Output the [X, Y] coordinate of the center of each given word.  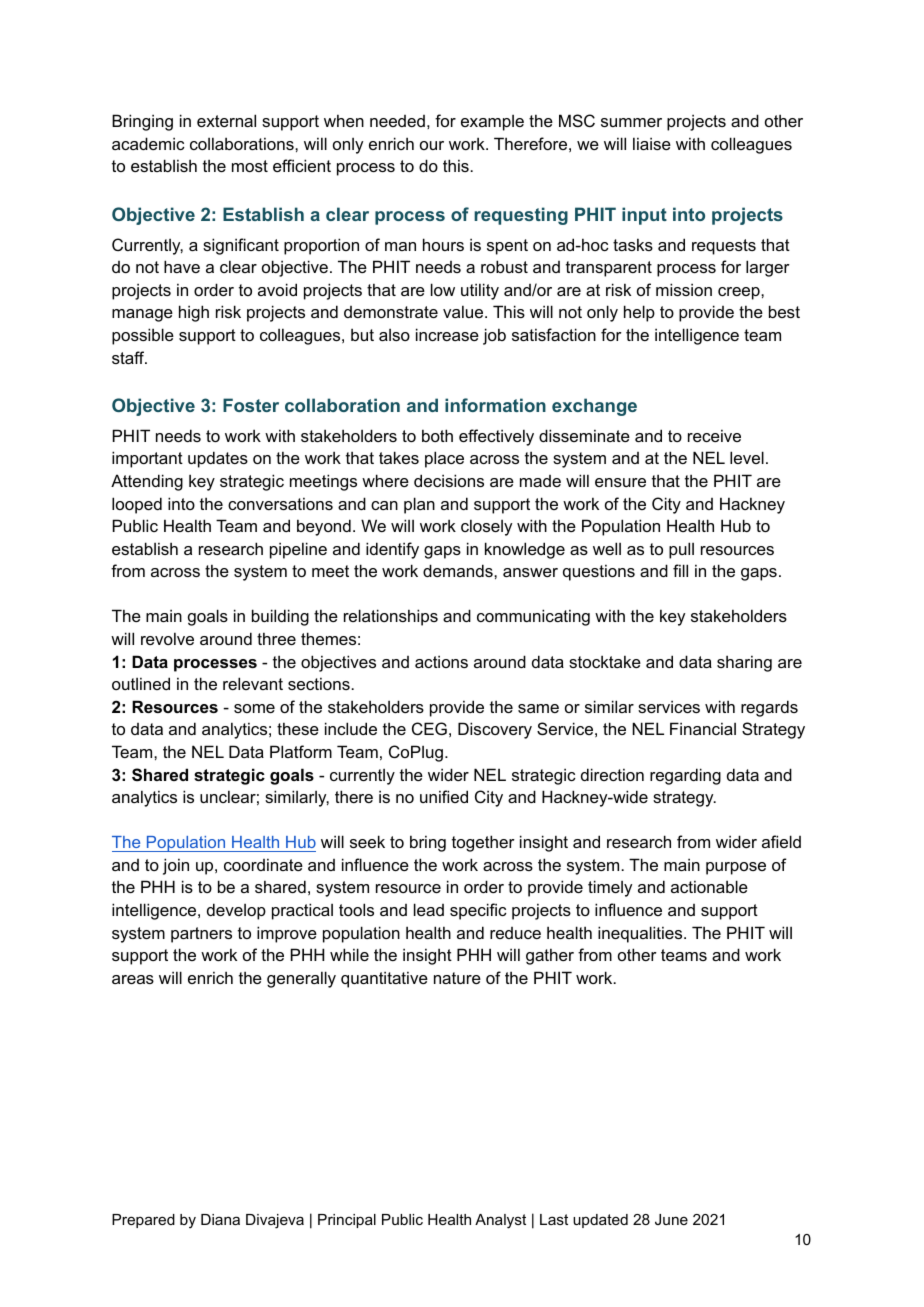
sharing [744, 663]
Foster [251, 405]
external [226, 120]
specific [478, 911]
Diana [220, 1219]
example [492, 123]
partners [201, 935]
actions [441, 661]
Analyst [500, 1221]
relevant [253, 683]
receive [714, 435]
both [437, 435]
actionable [709, 886]
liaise [652, 143]
